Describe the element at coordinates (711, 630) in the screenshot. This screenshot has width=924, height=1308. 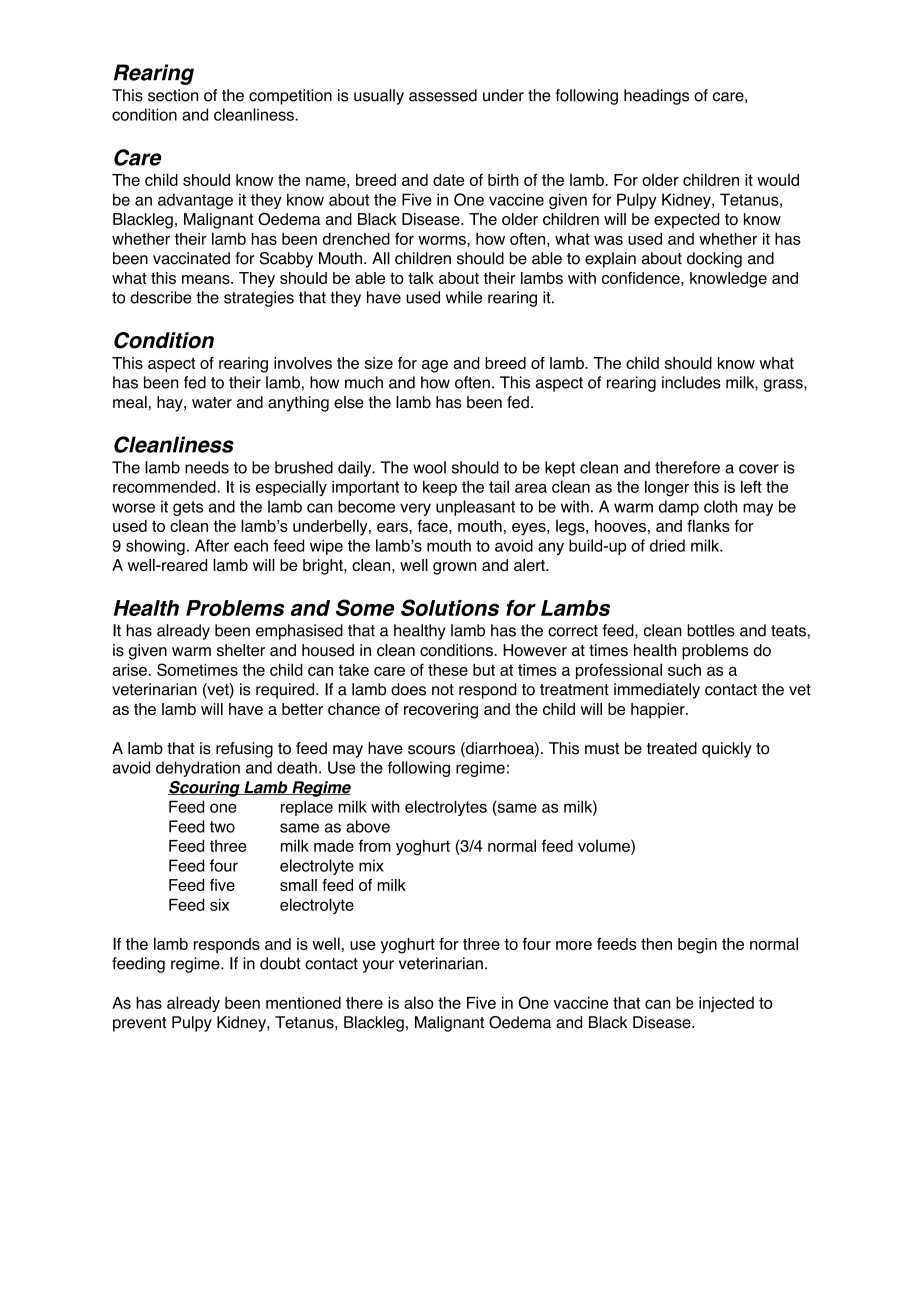
I see `bottles` at that location.
